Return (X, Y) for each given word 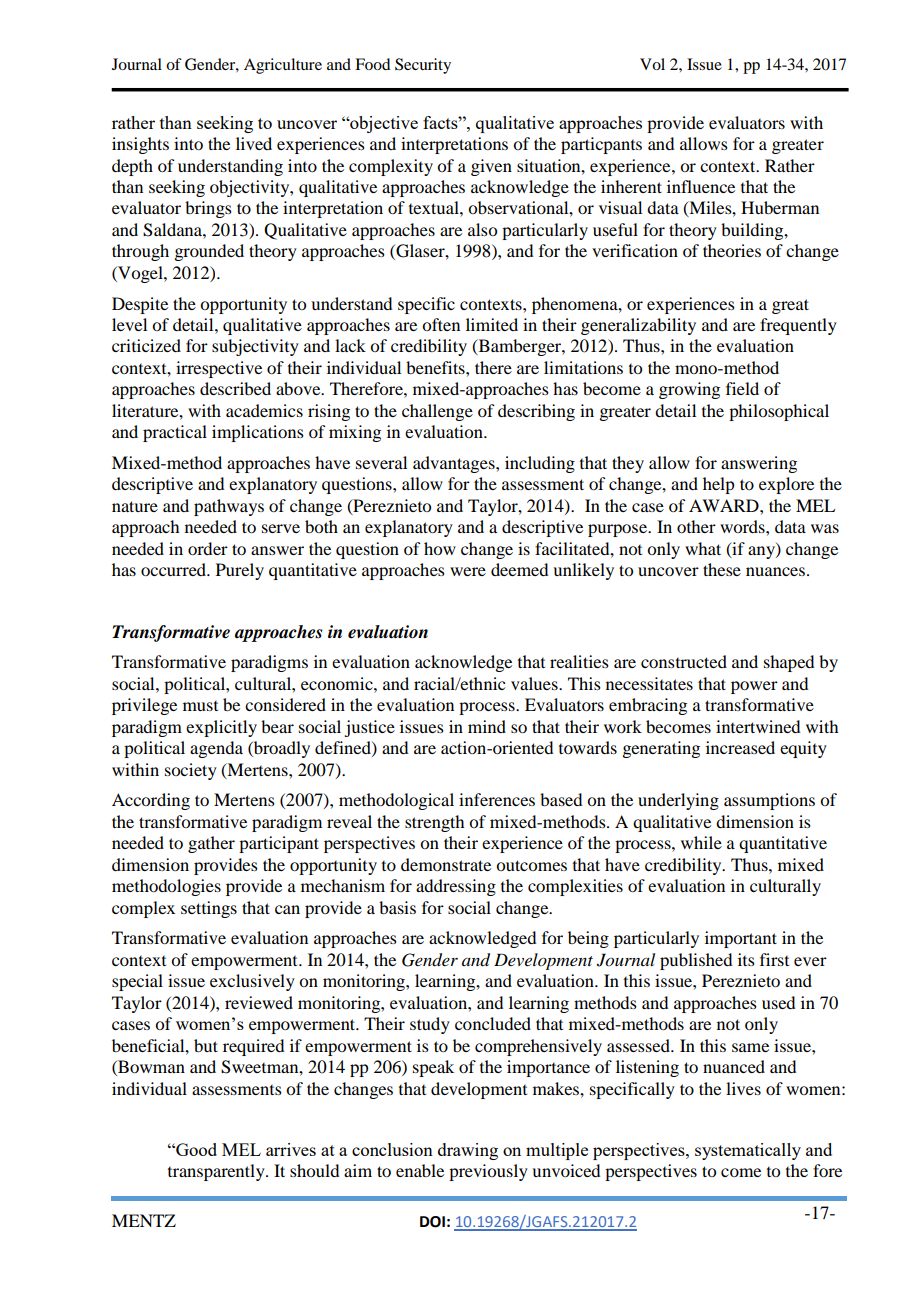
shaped (789, 663)
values (535, 683)
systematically (748, 1151)
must (200, 706)
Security (423, 66)
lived (254, 143)
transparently (217, 1172)
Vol (652, 64)
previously (488, 1172)
